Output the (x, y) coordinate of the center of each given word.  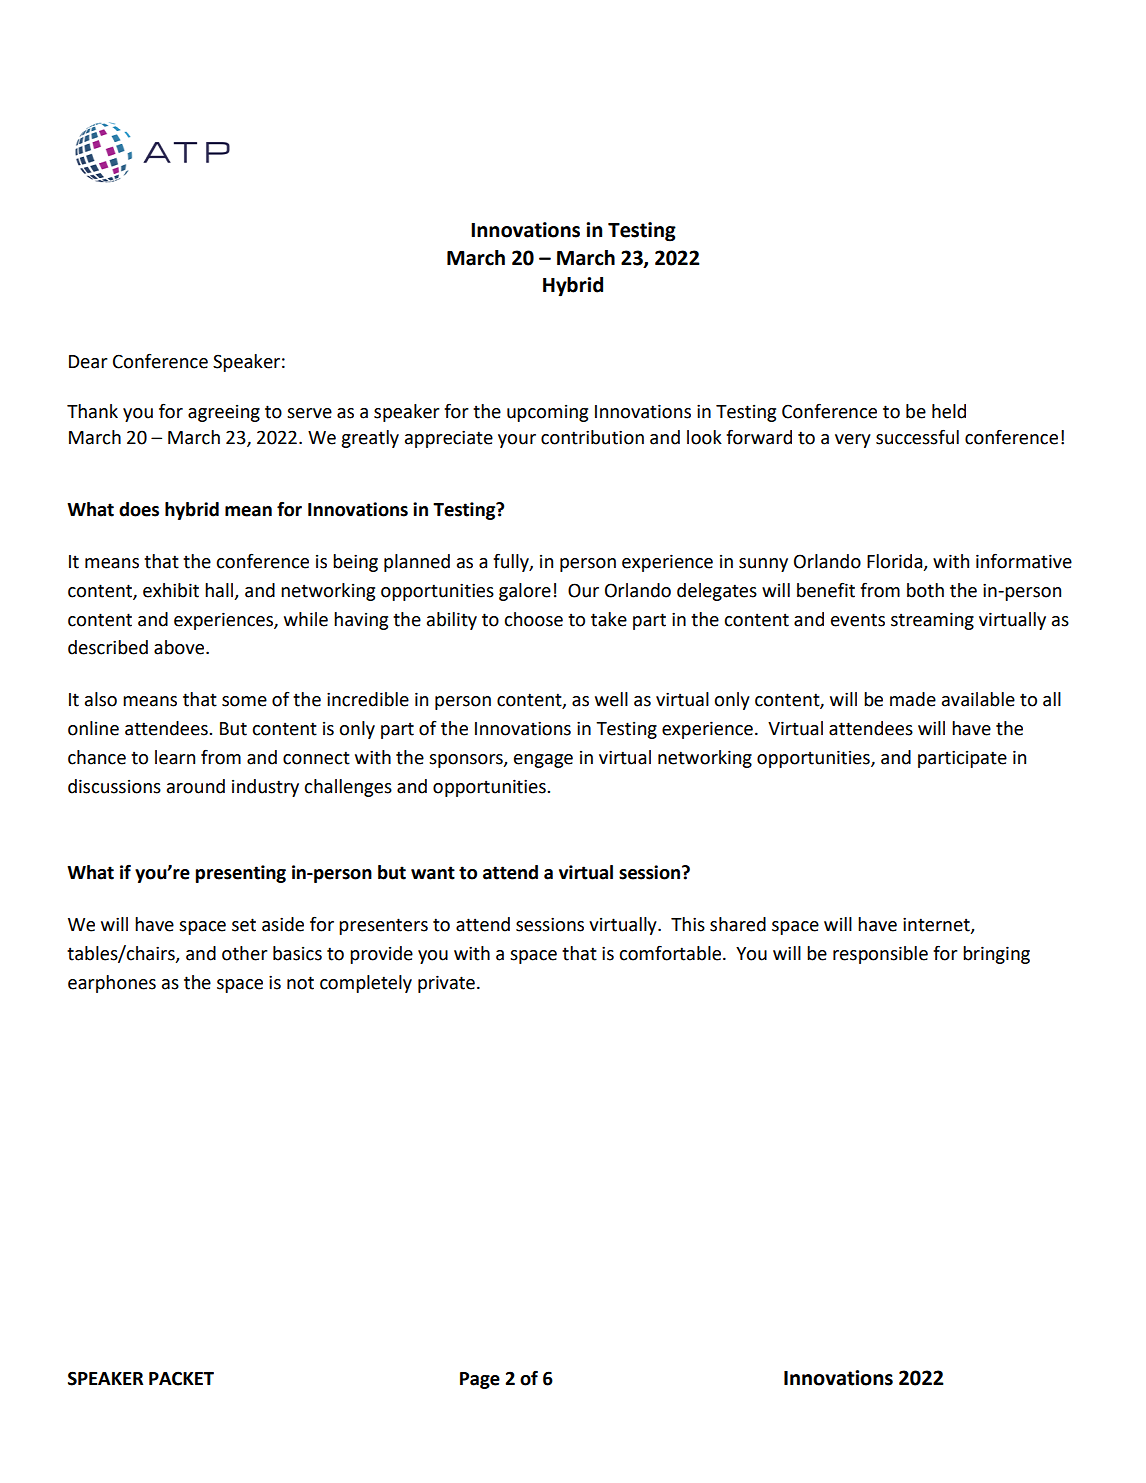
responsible (880, 955)
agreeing (224, 413)
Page (480, 1380)
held (949, 411)
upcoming (547, 413)
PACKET (181, 1378)
